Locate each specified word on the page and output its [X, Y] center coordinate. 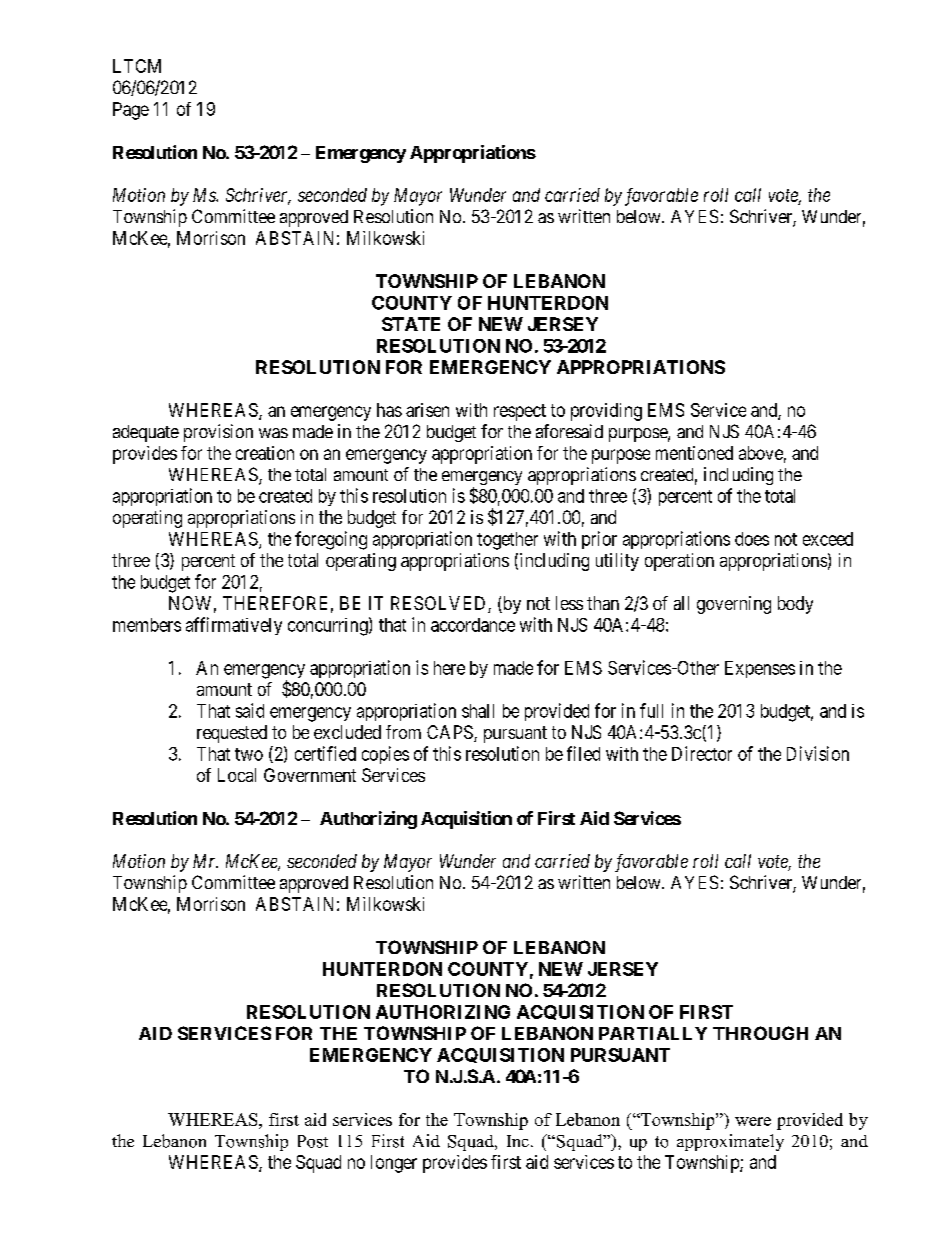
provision [218, 433]
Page [131, 111]
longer [394, 1164]
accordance [473, 625]
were [753, 1121]
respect [520, 412]
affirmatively [234, 626]
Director [702, 753]
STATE [411, 324]
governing [734, 605]
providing [606, 412]
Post [313, 1141]
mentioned [694, 453]
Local [237, 775]
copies [385, 755]
